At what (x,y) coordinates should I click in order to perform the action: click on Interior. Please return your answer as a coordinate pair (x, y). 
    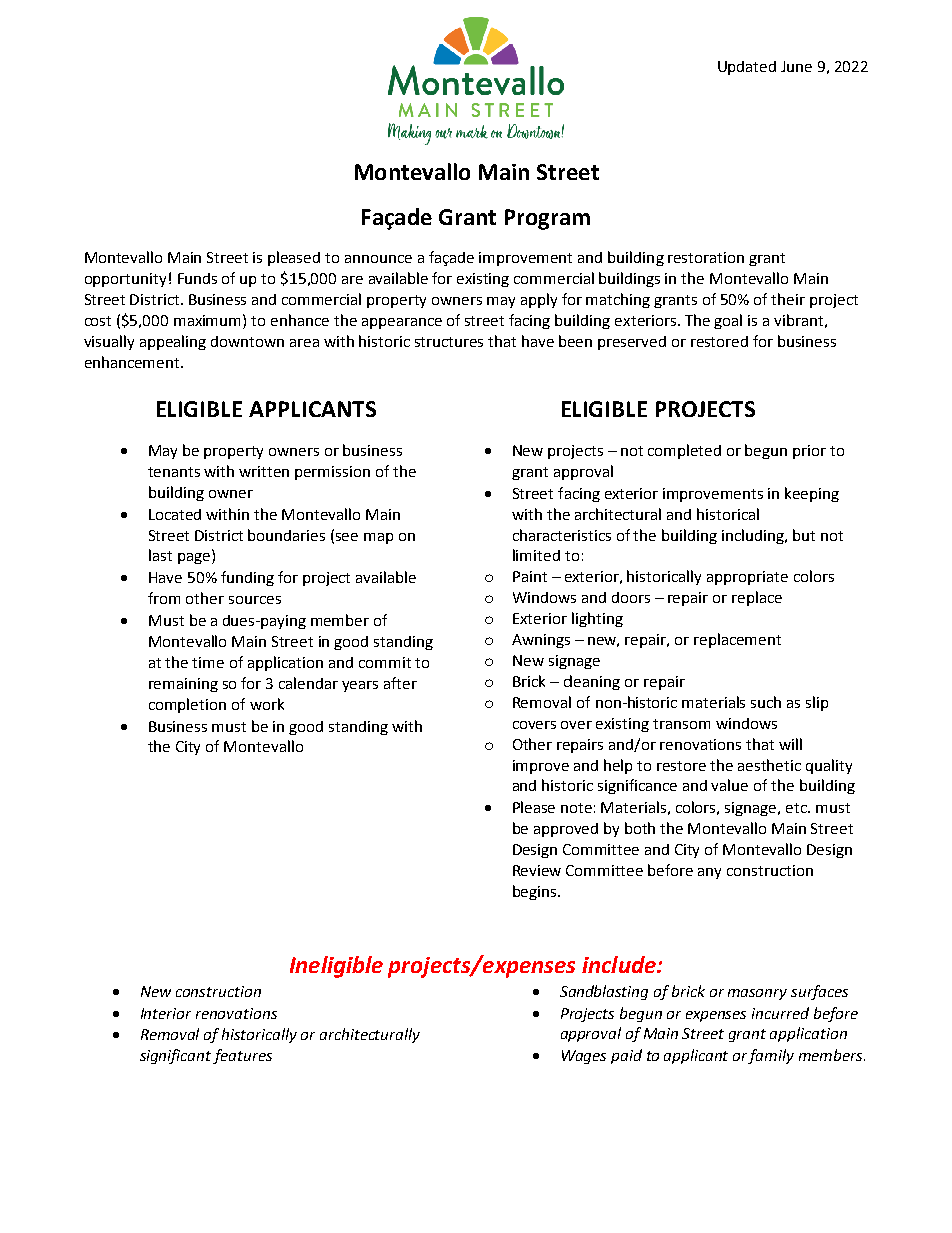
    Looking at the image, I should click on (166, 1013).
